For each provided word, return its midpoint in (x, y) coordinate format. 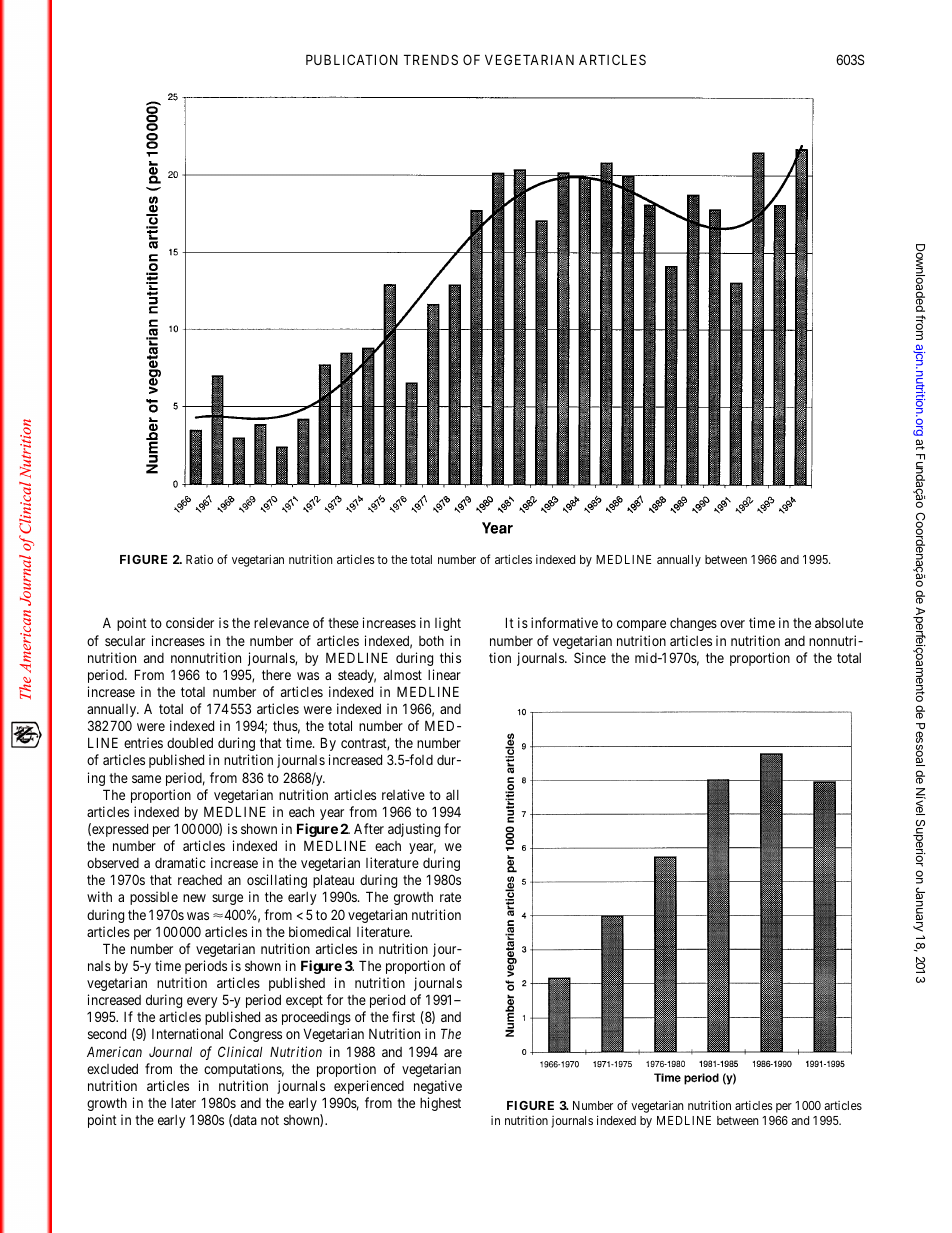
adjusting (414, 830)
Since (590, 657)
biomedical (320, 931)
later (183, 1103)
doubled (190, 743)
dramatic (180, 862)
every (202, 1002)
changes (693, 624)
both (431, 640)
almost (403, 675)
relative (403, 794)
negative (438, 1087)
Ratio (199, 559)
